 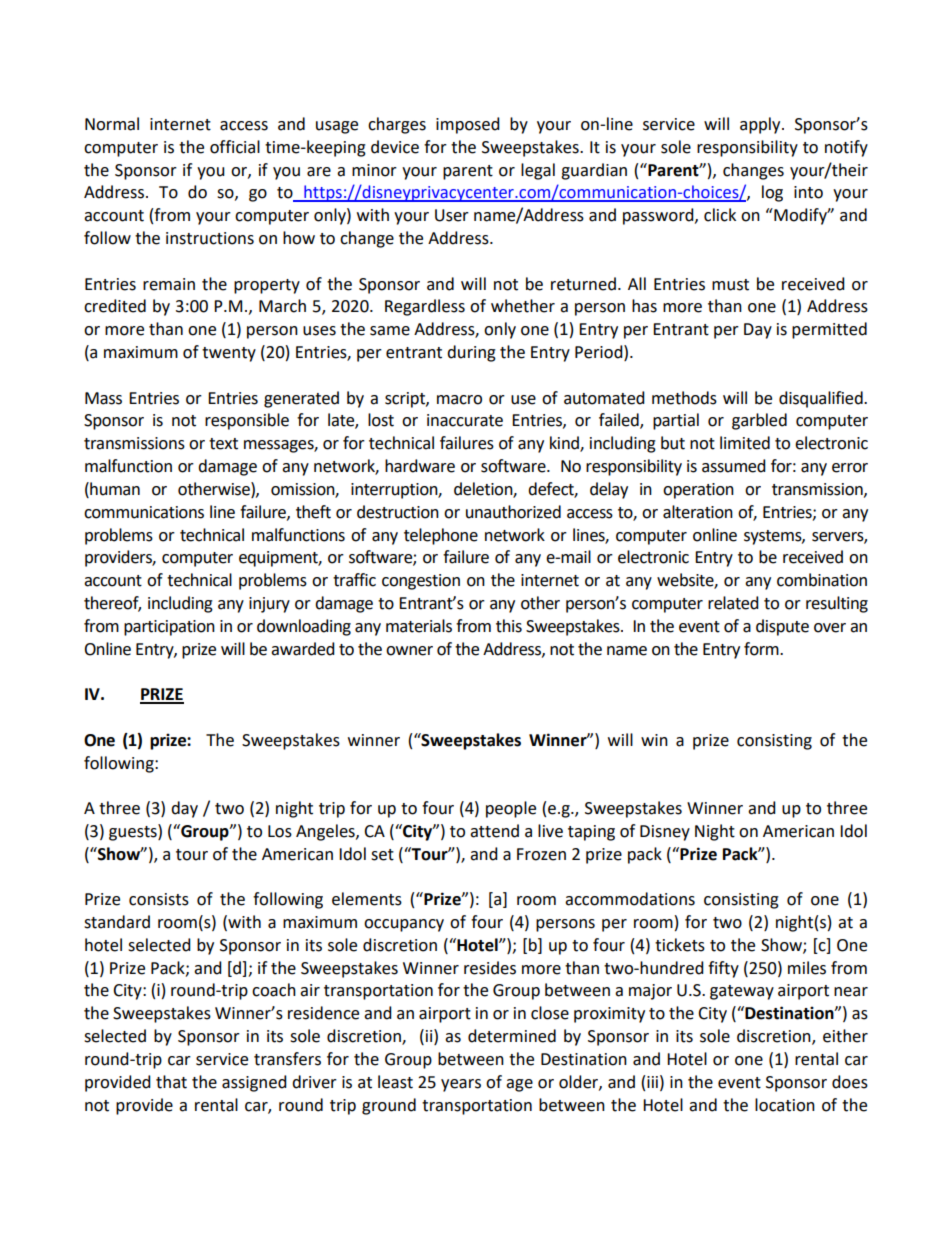 What do you see at coordinates (761, 125) in the screenshot?
I see `apply` at bounding box center [761, 125].
